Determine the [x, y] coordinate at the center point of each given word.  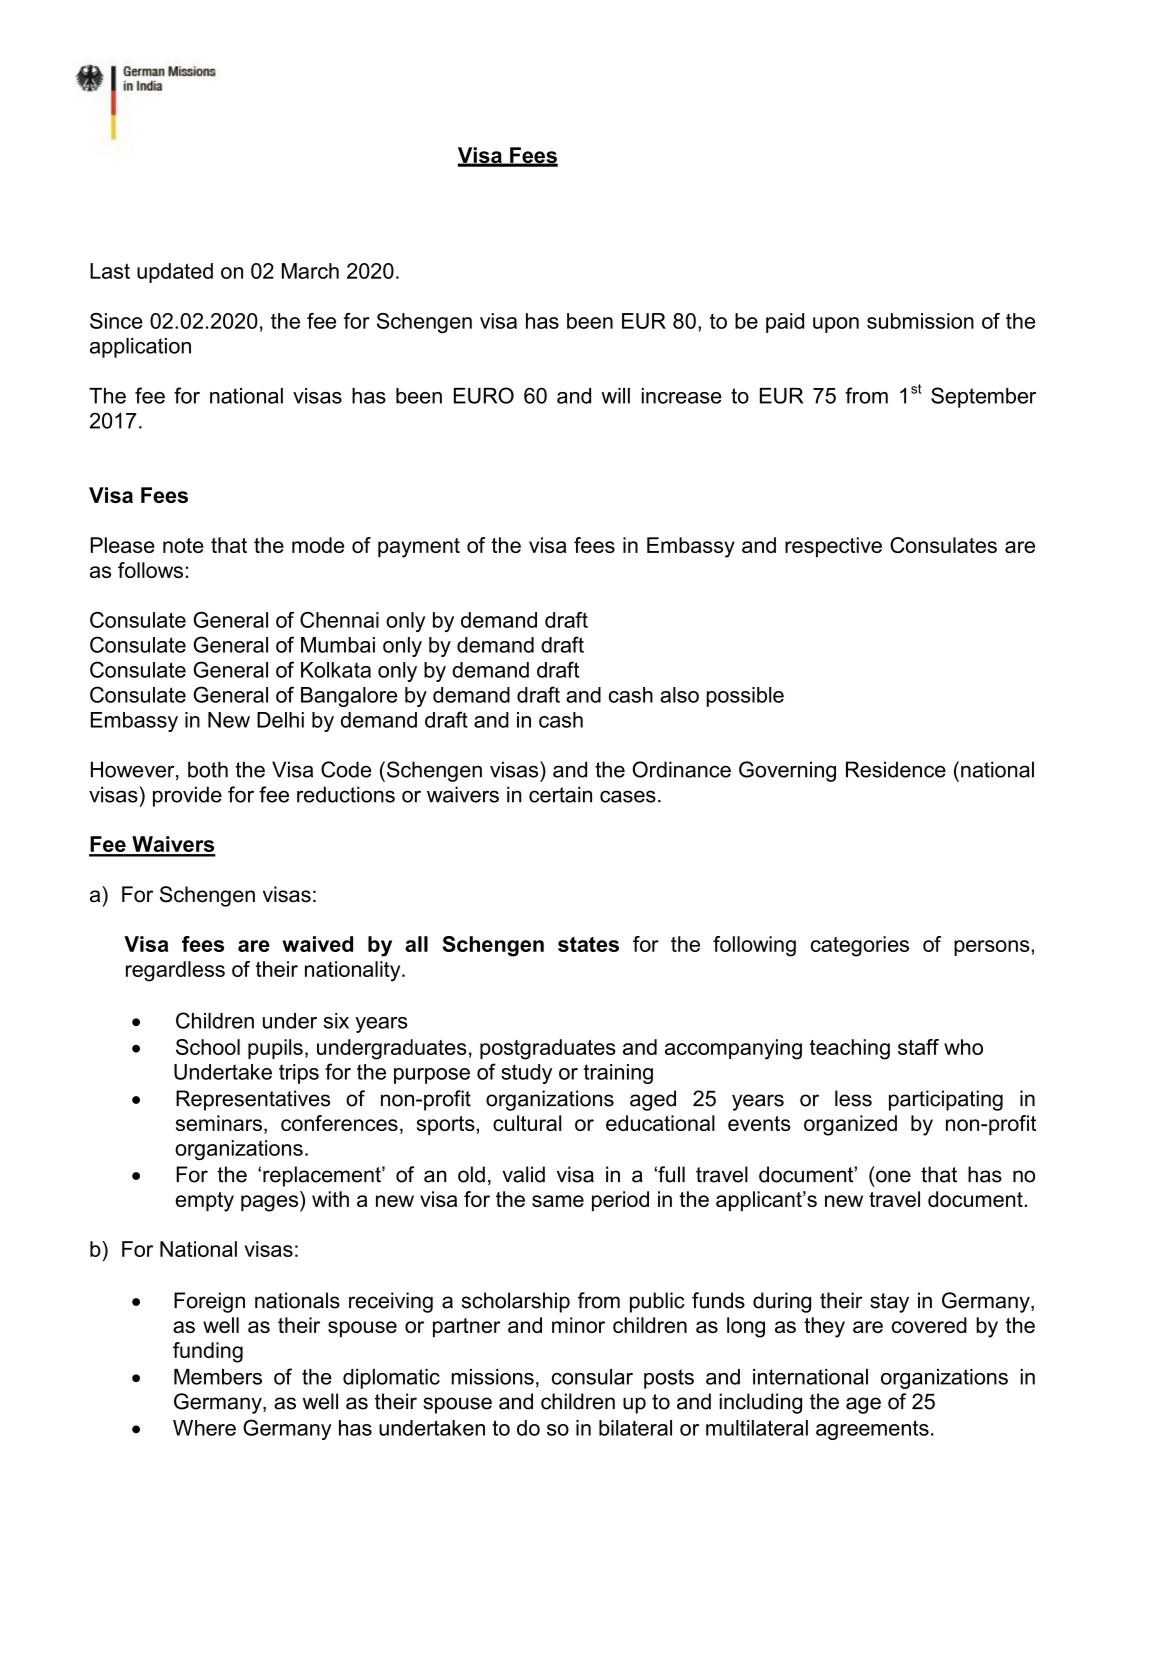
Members [218, 1377]
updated [175, 273]
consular [592, 1377]
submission [920, 321]
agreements [872, 1430]
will [615, 396]
